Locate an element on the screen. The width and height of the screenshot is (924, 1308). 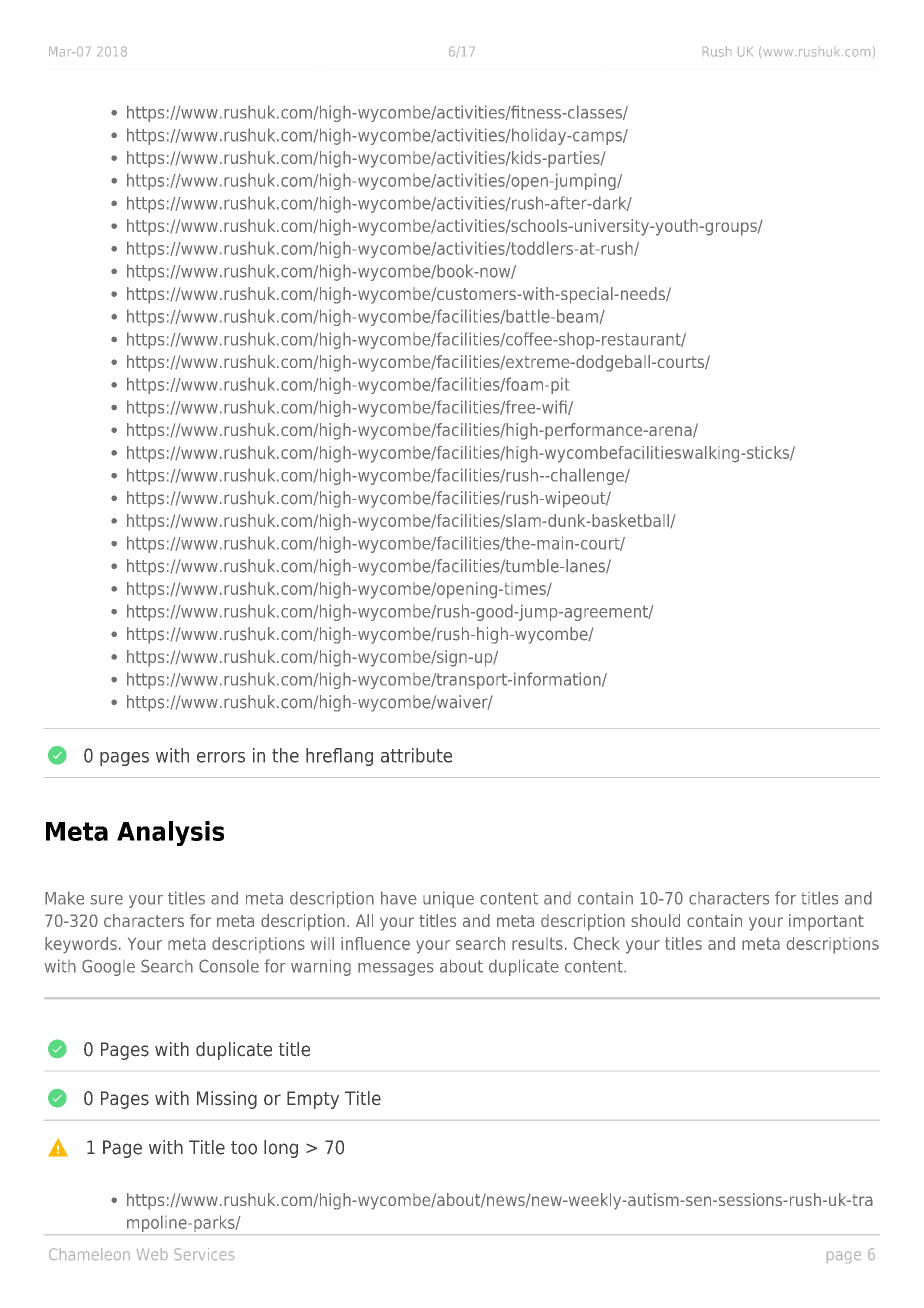
long is located at coordinates (281, 1149).
